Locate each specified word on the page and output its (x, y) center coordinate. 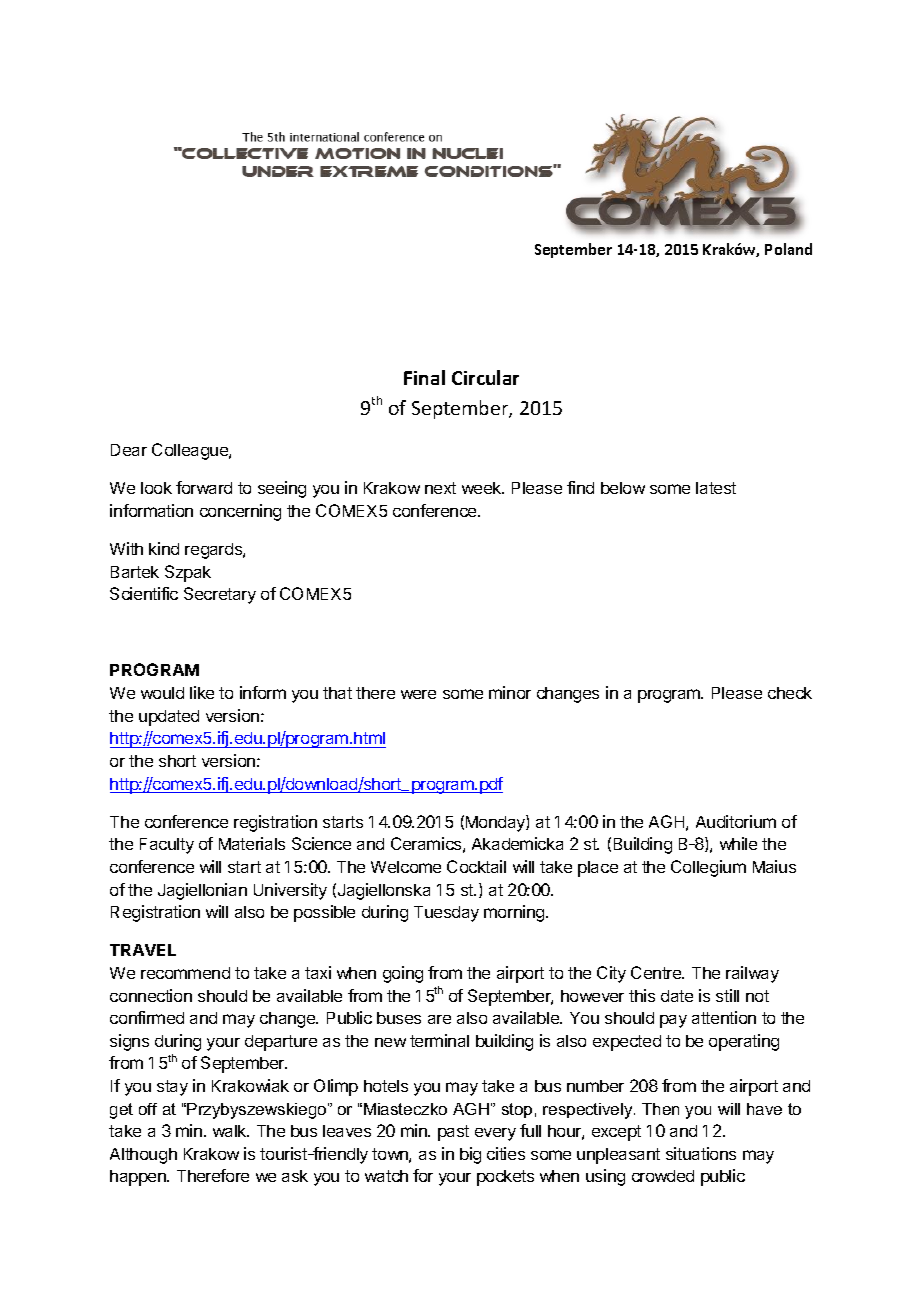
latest (716, 488)
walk (231, 1131)
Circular (485, 377)
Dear (129, 450)
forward (204, 487)
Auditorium (736, 821)
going (403, 974)
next (440, 488)
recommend (185, 973)
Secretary (220, 595)
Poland (788, 249)
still (727, 995)
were (418, 694)
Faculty (167, 846)
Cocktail (476, 866)
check (790, 693)
